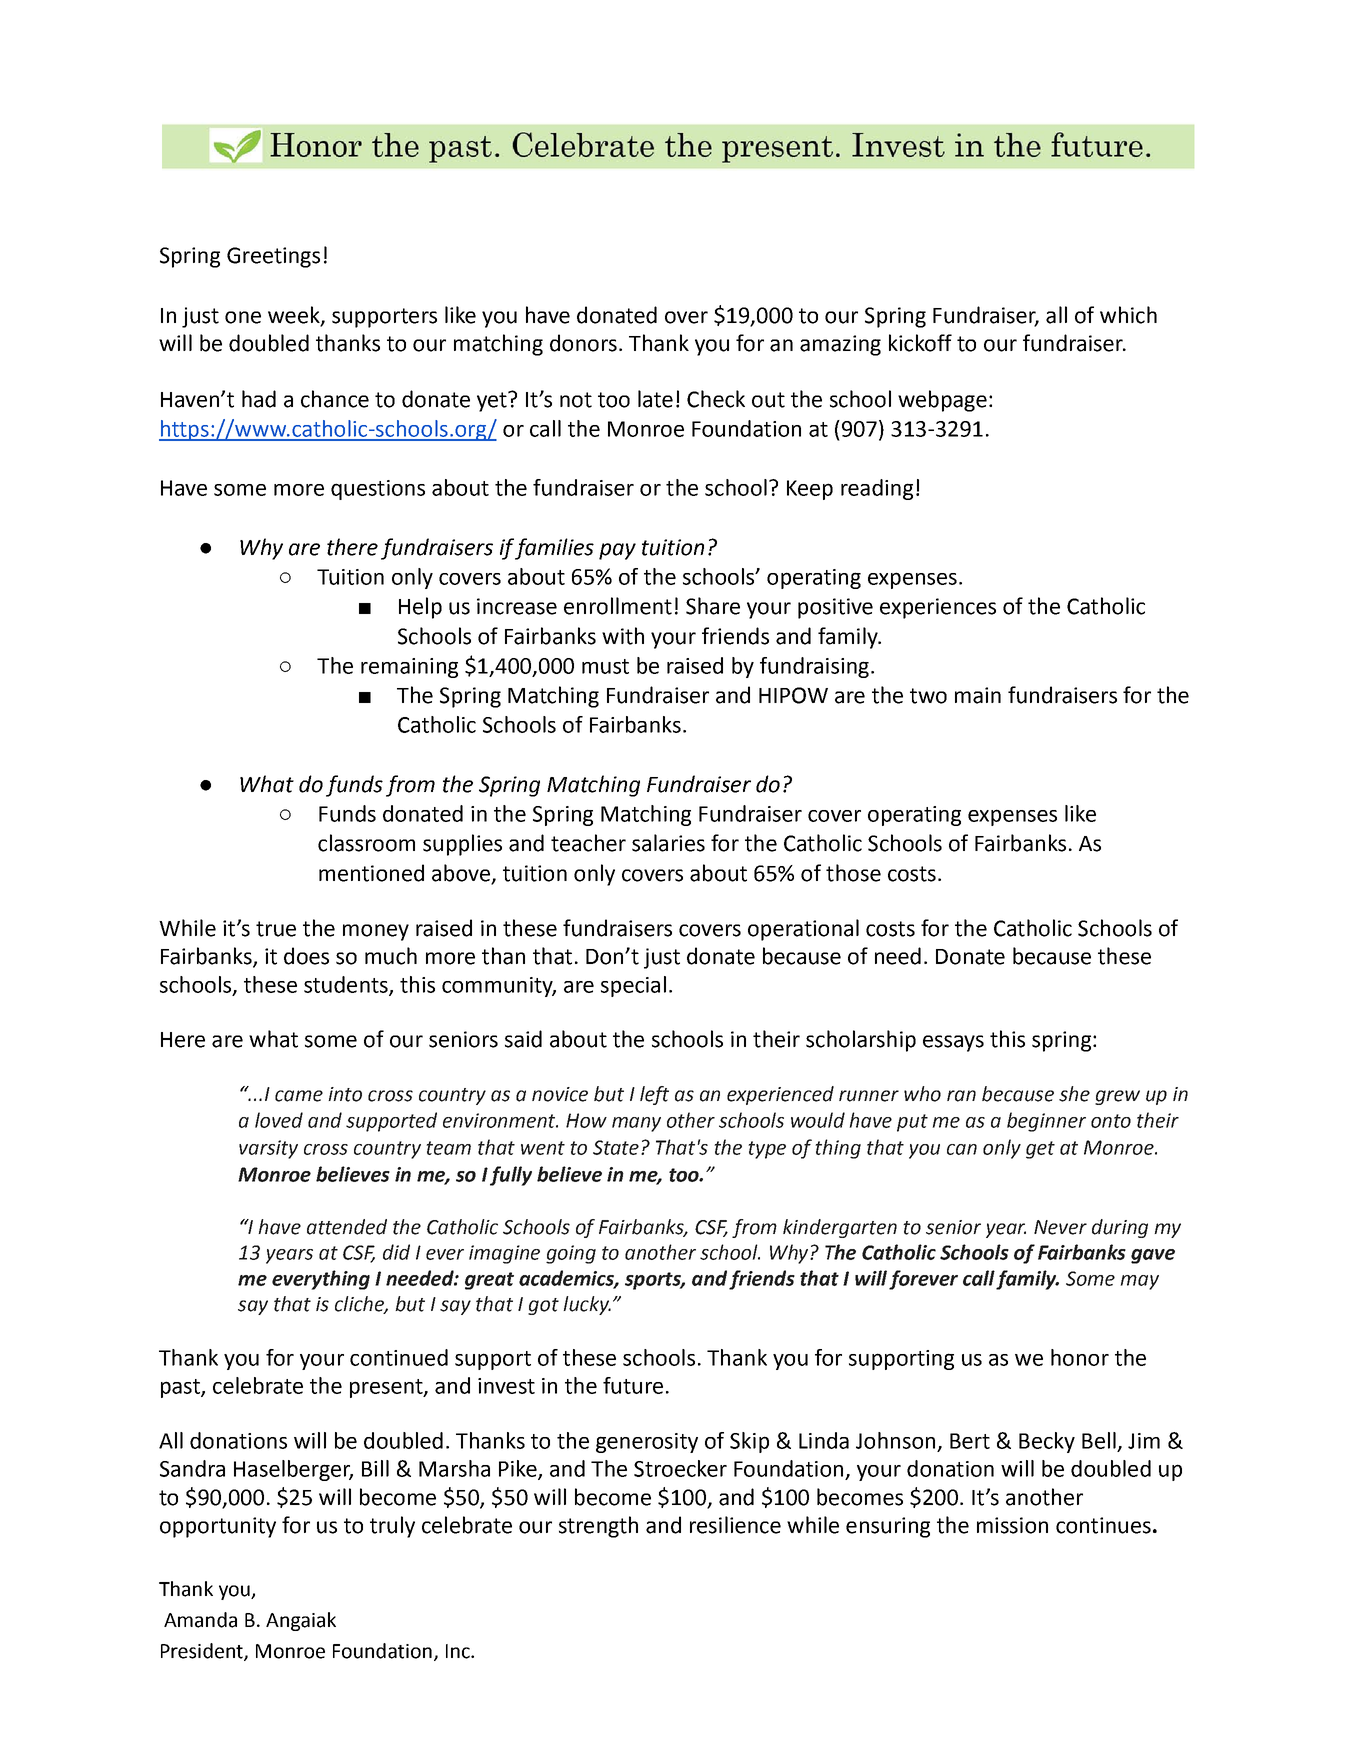  What do you see at coordinates (953, 1043) in the screenshot?
I see `essays` at bounding box center [953, 1043].
